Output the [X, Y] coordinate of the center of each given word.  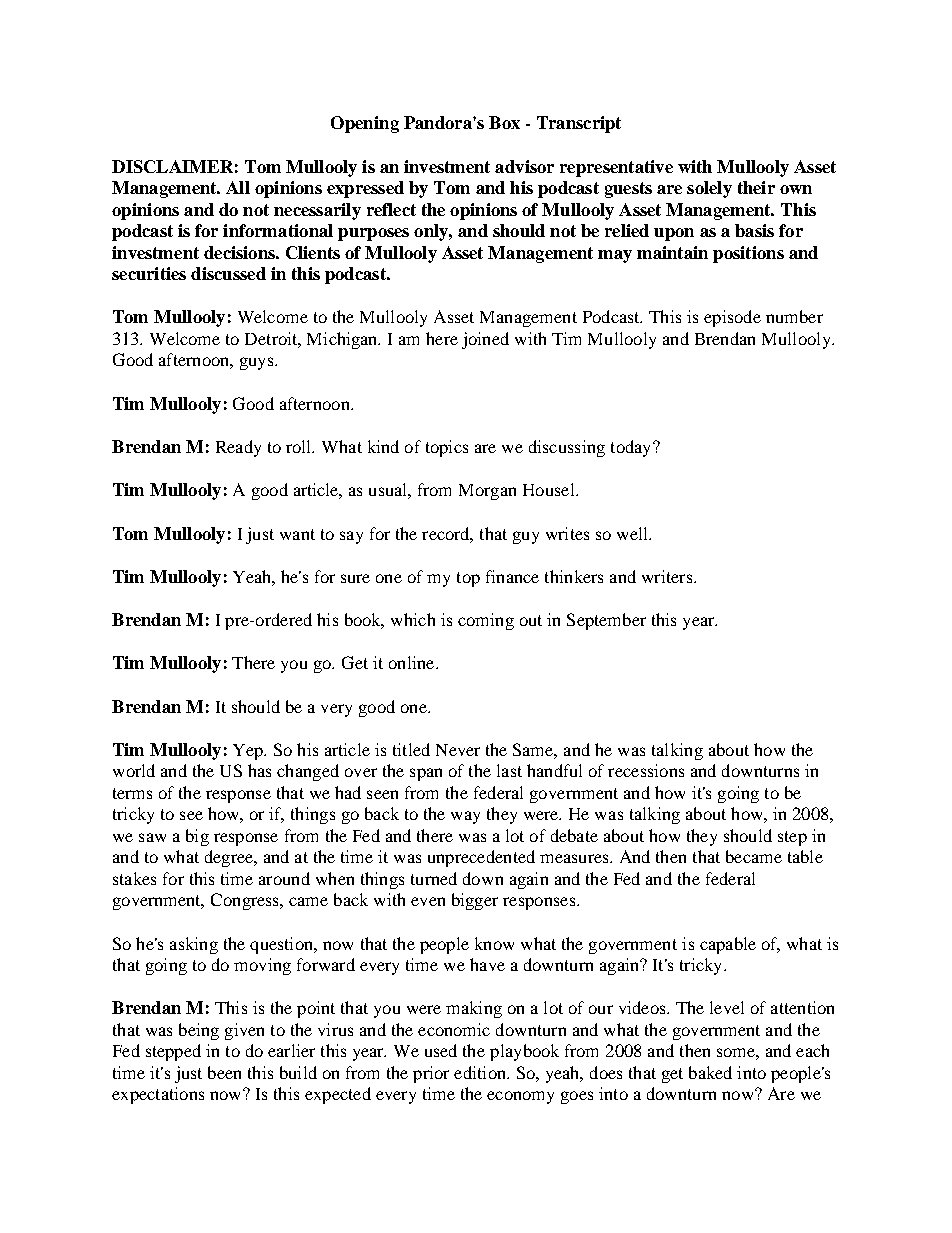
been [224, 1072]
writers [668, 576]
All [238, 187]
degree [230, 858]
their [756, 187]
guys [258, 363]
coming [486, 621]
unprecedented [481, 858]
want [297, 534]
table [805, 856]
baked [710, 1072]
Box [504, 122]
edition [481, 1072]
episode [732, 318]
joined [485, 340]
